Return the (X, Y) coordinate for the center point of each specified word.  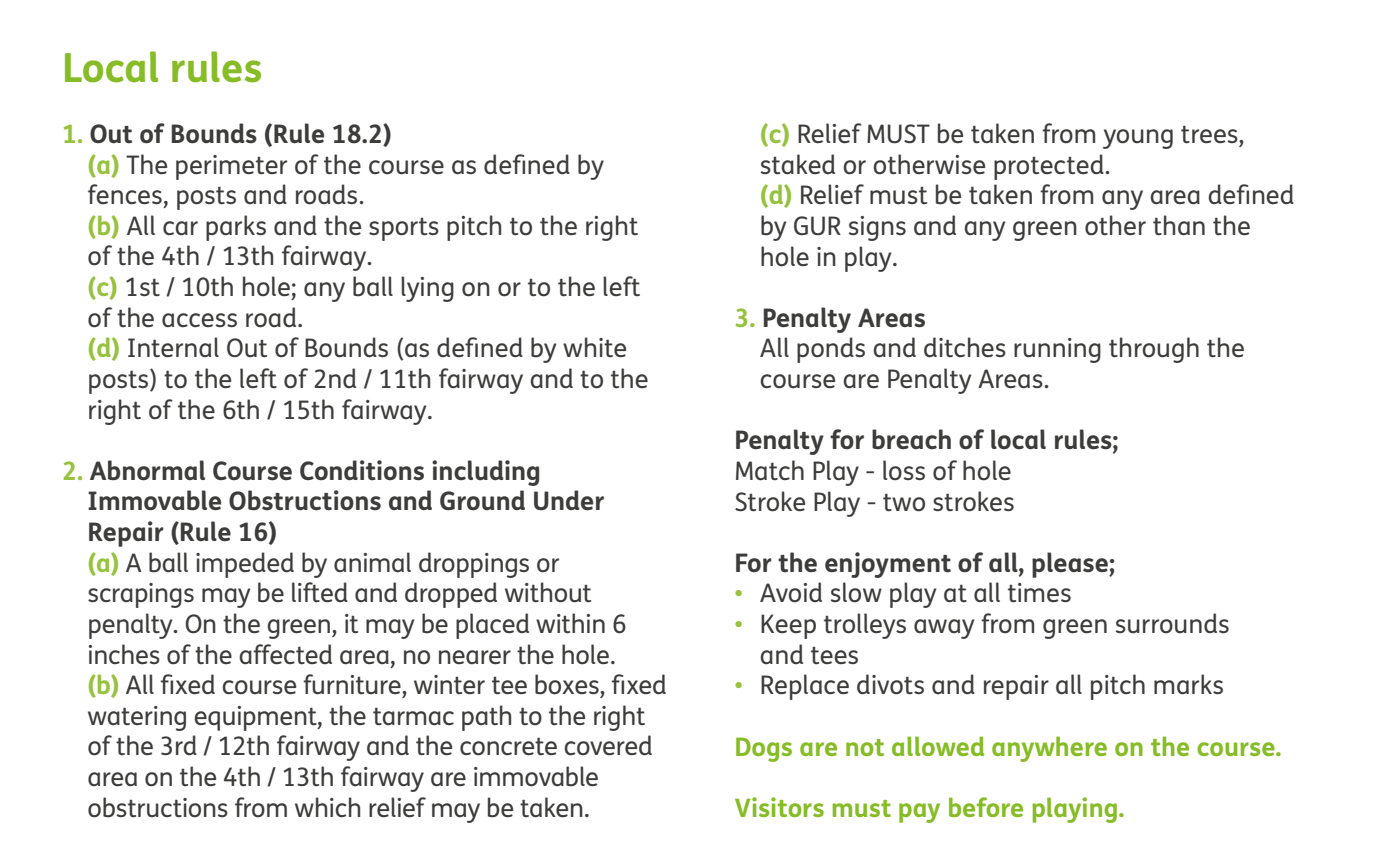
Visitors (779, 807)
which (327, 807)
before (986, 807)
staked (798, 164)
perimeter (231, 167)
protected (1050, 167)
